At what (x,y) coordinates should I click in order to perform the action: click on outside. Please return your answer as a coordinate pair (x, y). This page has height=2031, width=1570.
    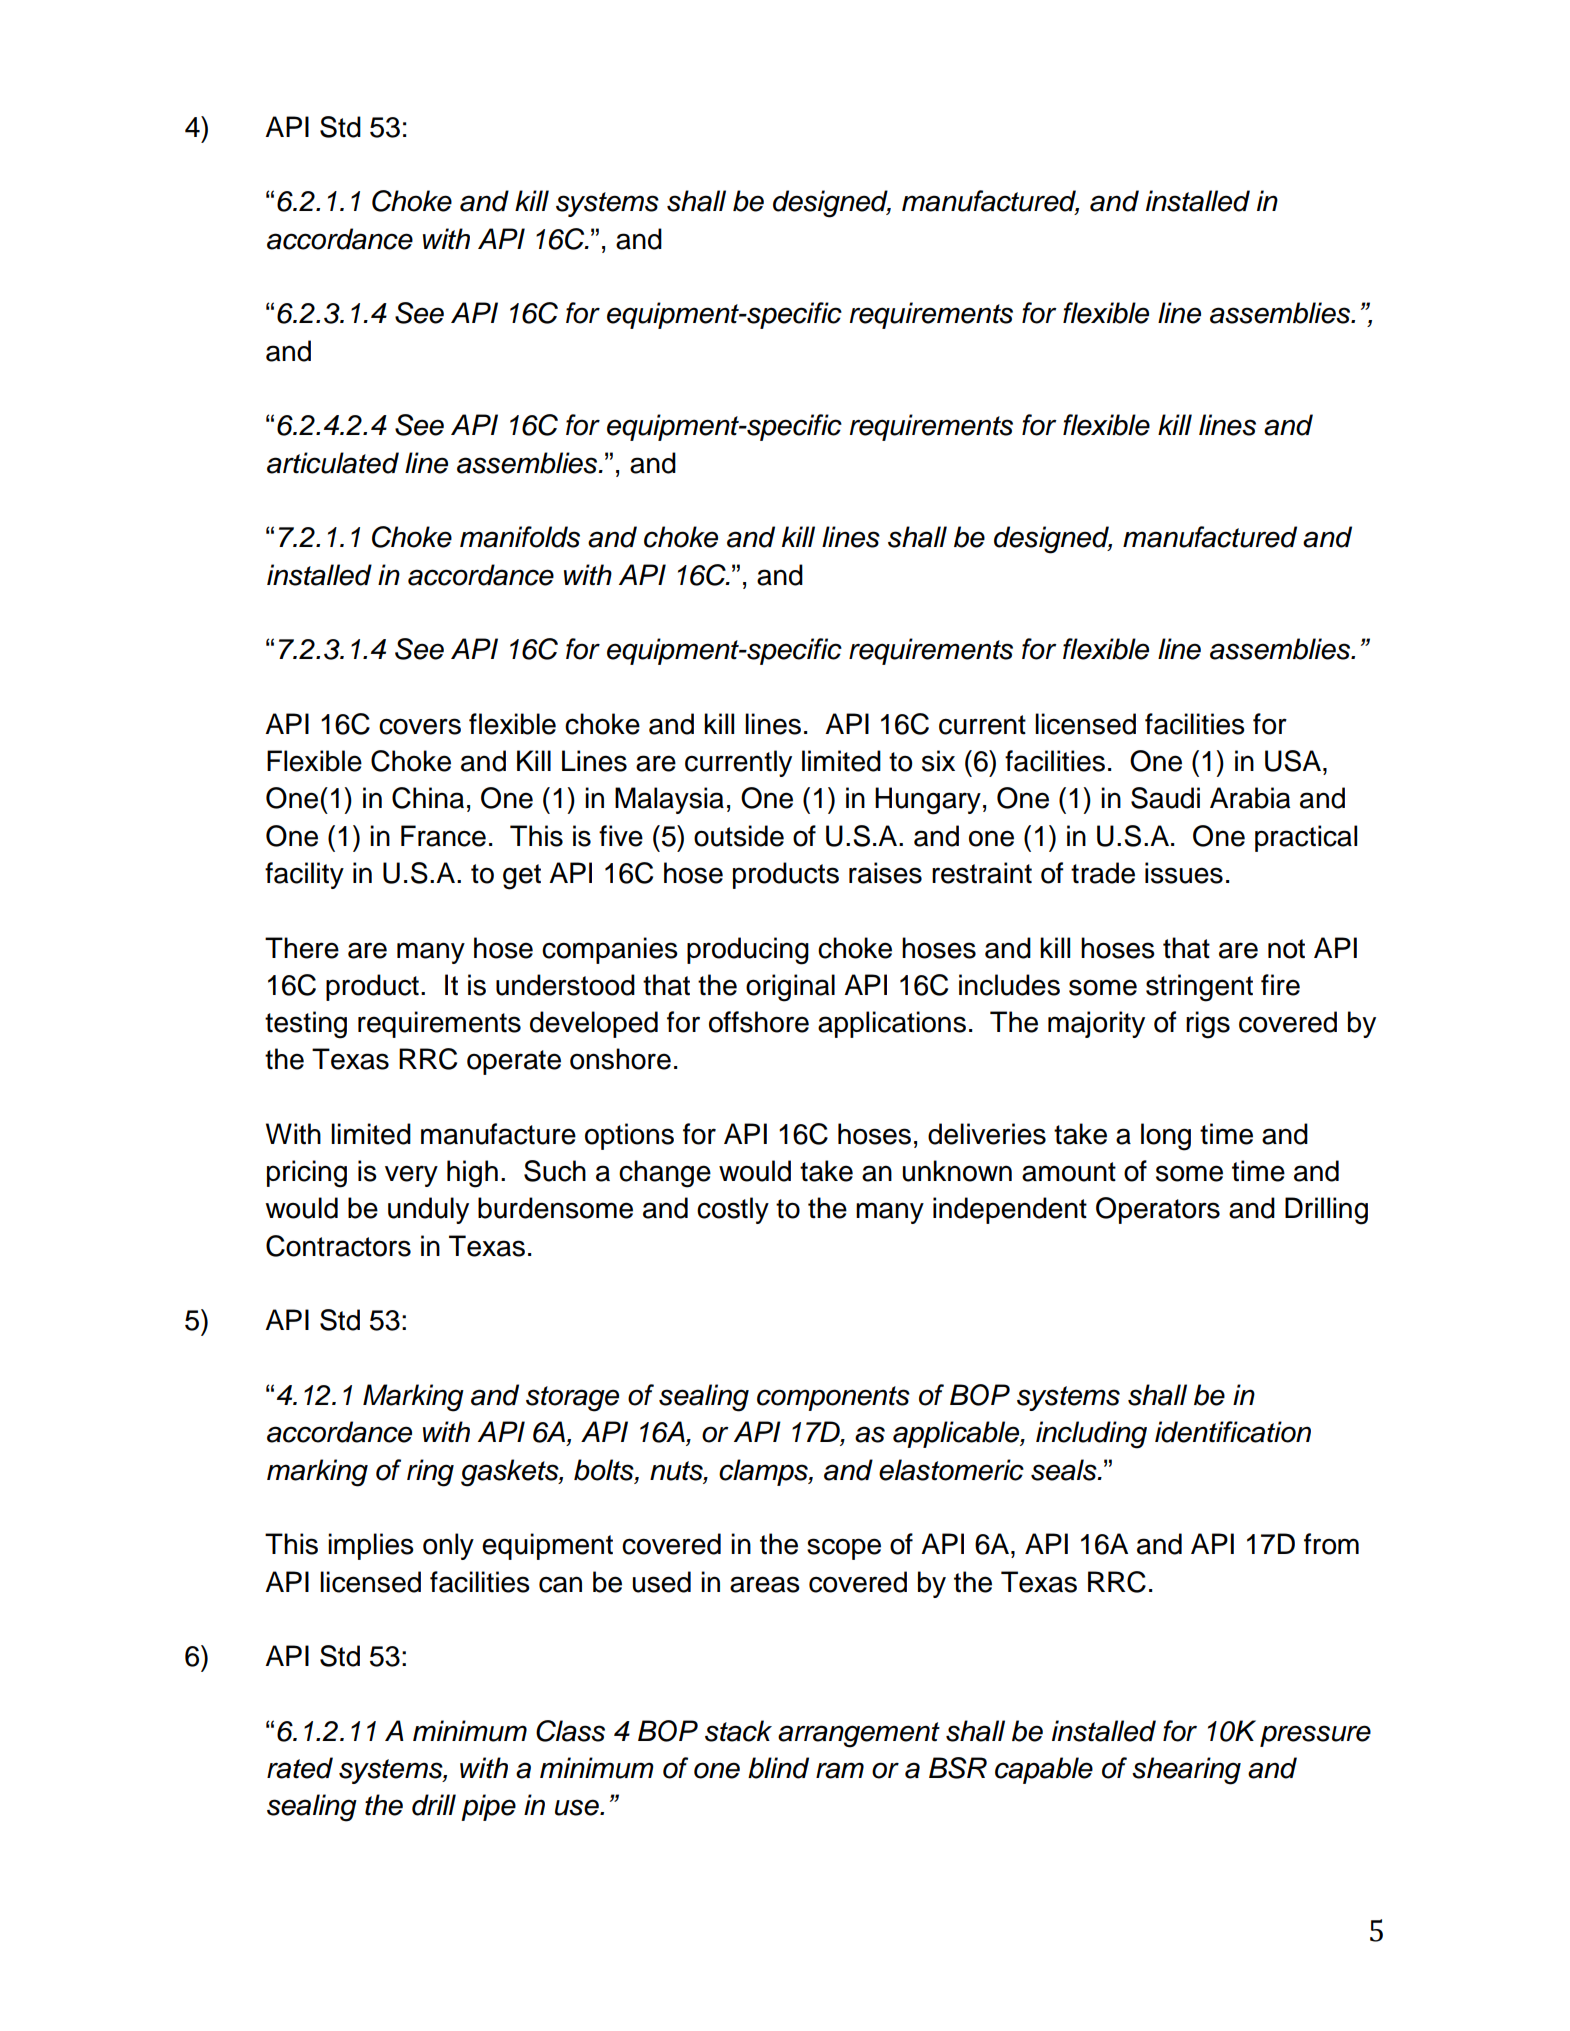
    Looking at the image, I should click on (739, 836).
